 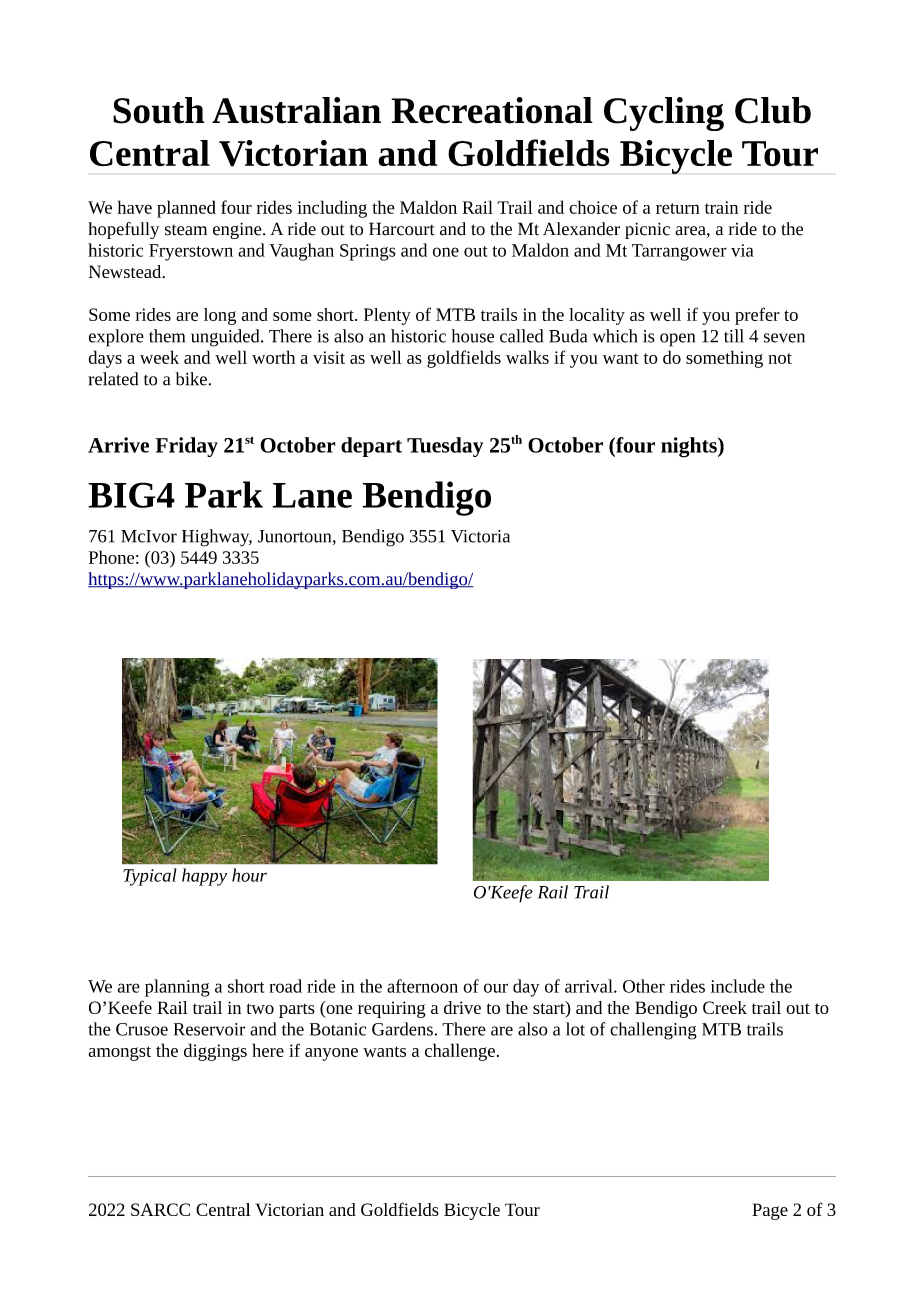 What do you see at coordinates (215, 1052) in the image?
I see `diggings` at bounding box center [215, 1052].
